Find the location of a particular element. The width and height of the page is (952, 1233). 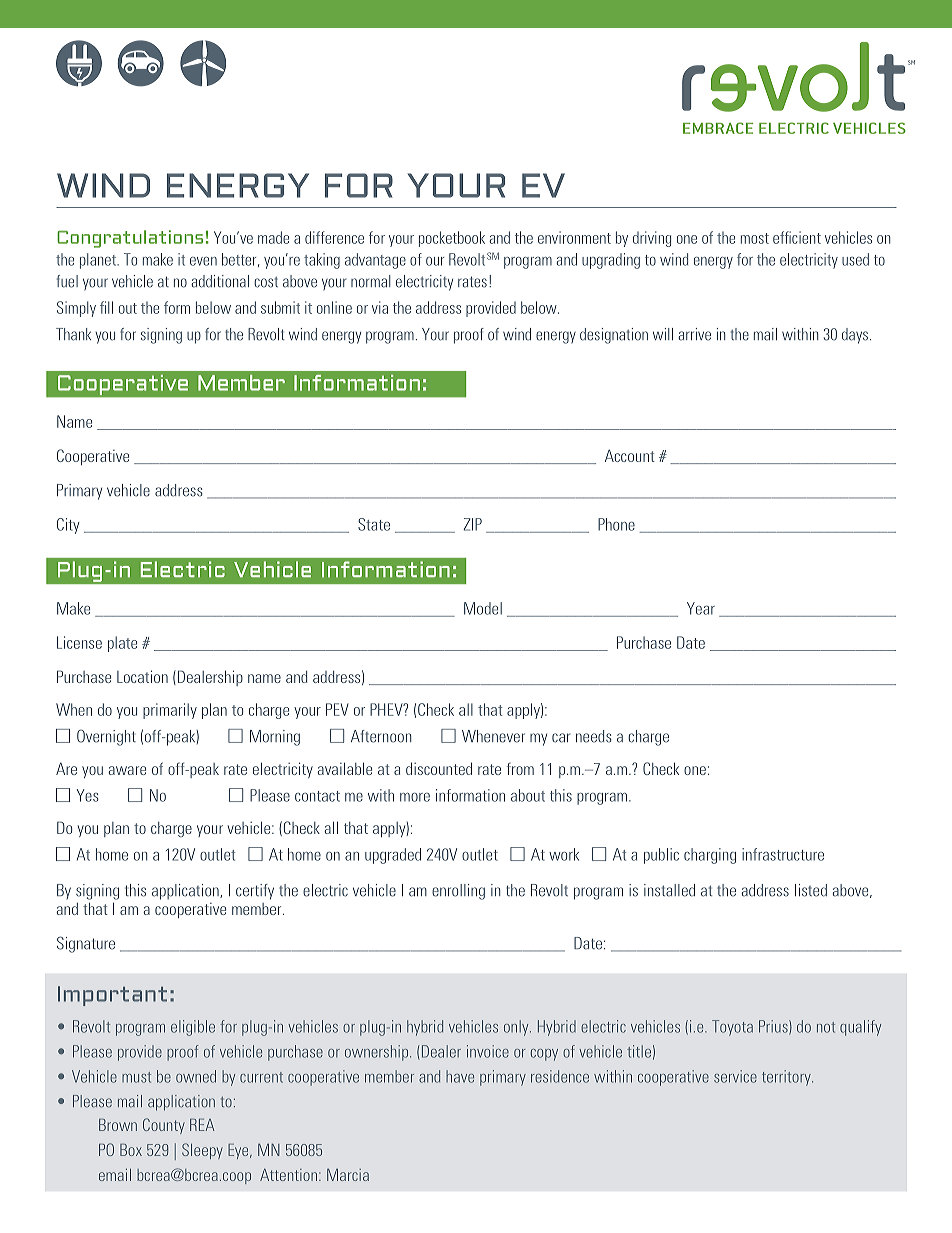

pocketbook is located at coordinates (452, 239).
